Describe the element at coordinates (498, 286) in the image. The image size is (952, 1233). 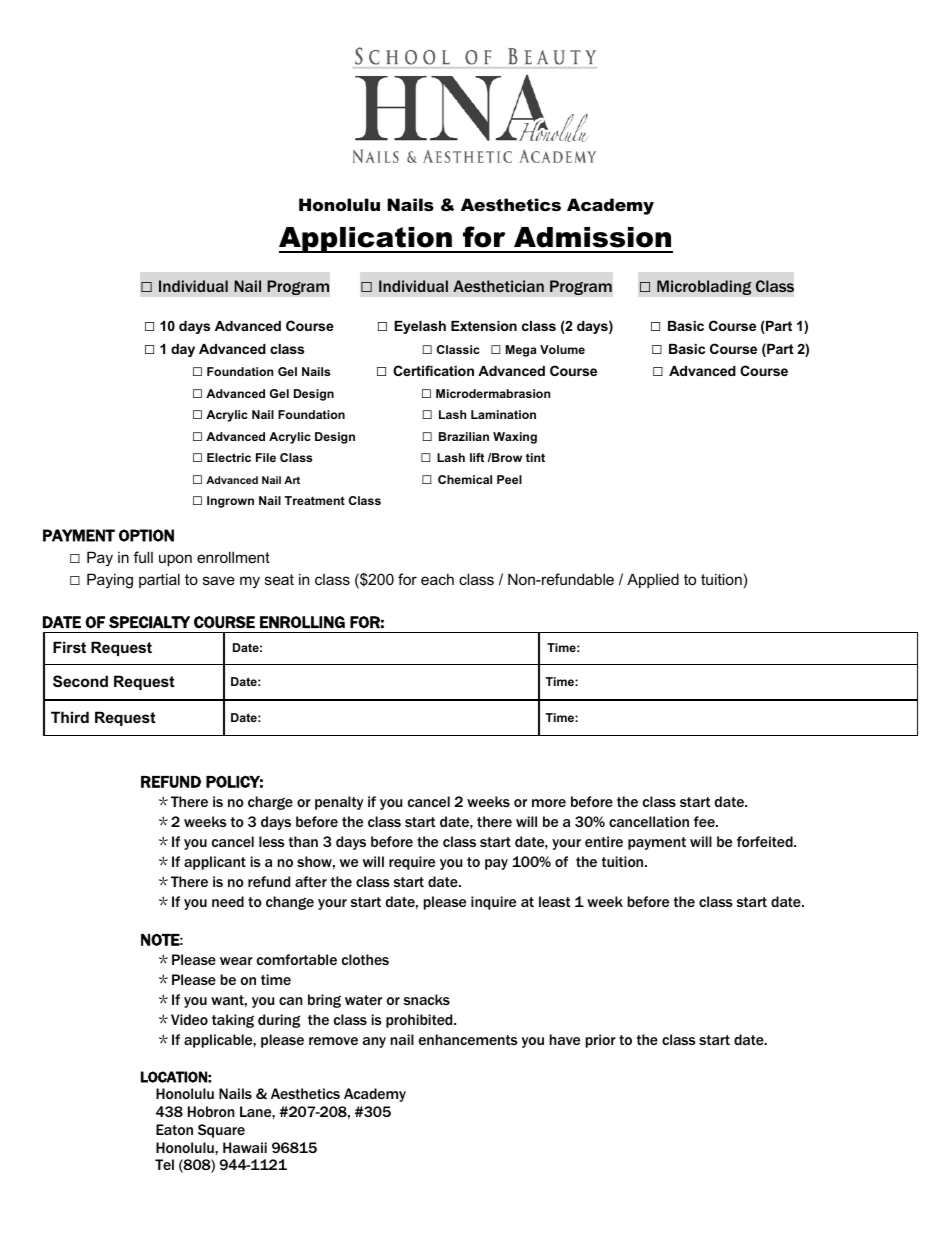
I see `Aesthetician` at that location.
